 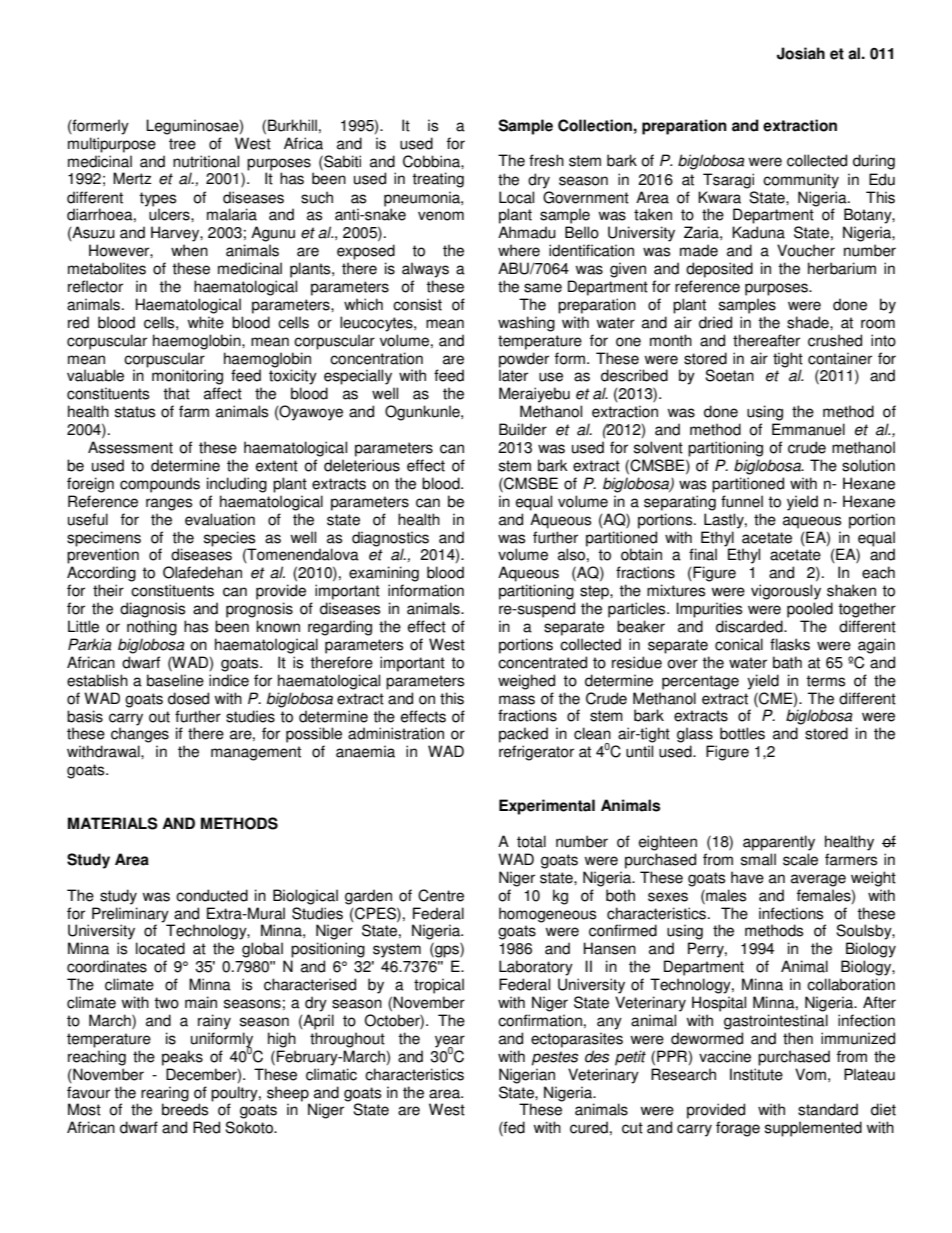 What do you see at coordinates (189, 250) in the page?
I see `when` at bounding box center [189, 250].
